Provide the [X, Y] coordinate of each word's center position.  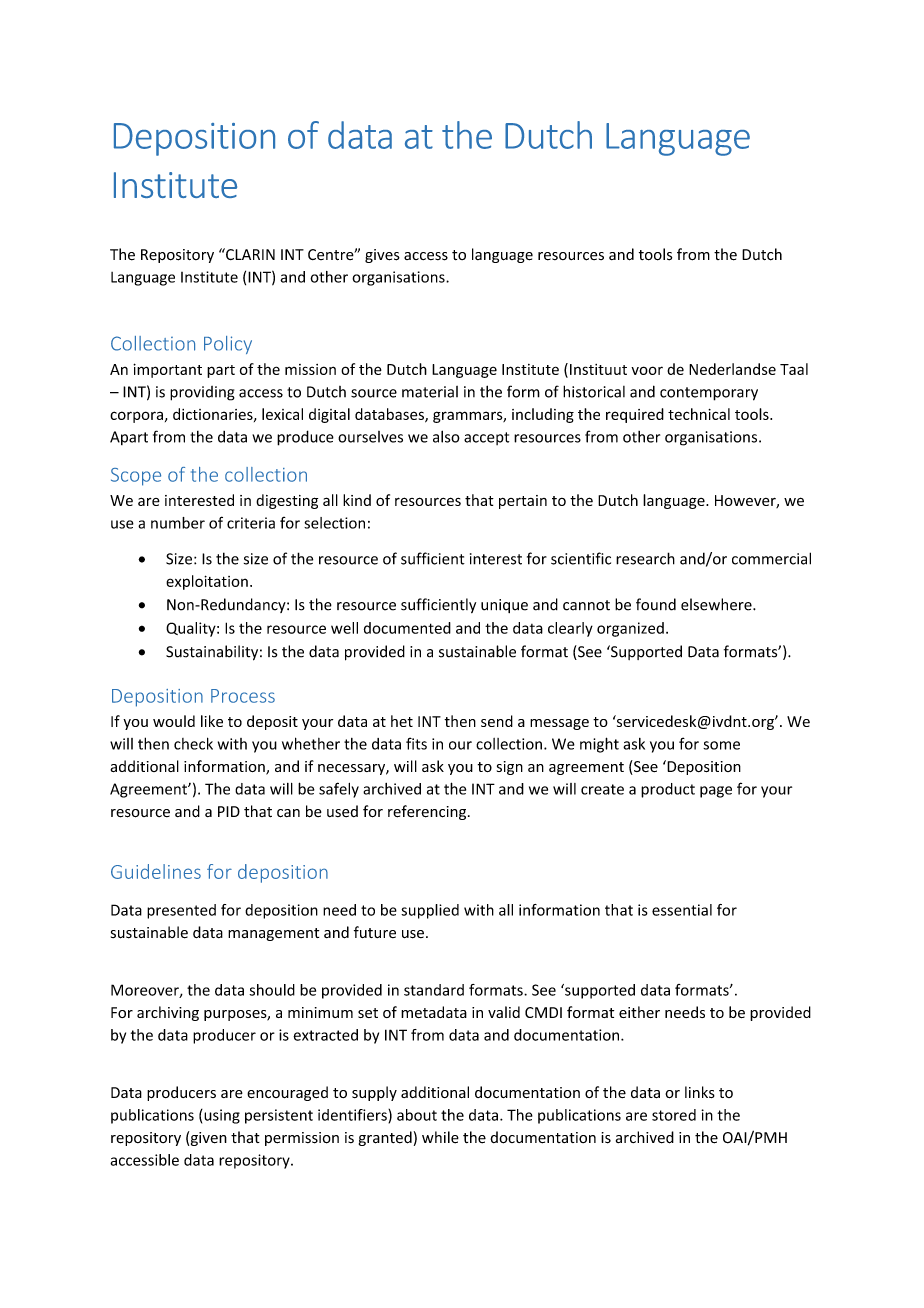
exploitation [207, 582]
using [221, 1116]
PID [229, 811]
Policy [228, 345]
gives [382, 256]
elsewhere [717, 604]
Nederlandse [732, 369]
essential [682, 910]
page [716, 792]
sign [510, 768]
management [273, 934]
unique [504, 606]
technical [699, 414]
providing [202, 393]
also [446, 436]
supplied [430, 911]
